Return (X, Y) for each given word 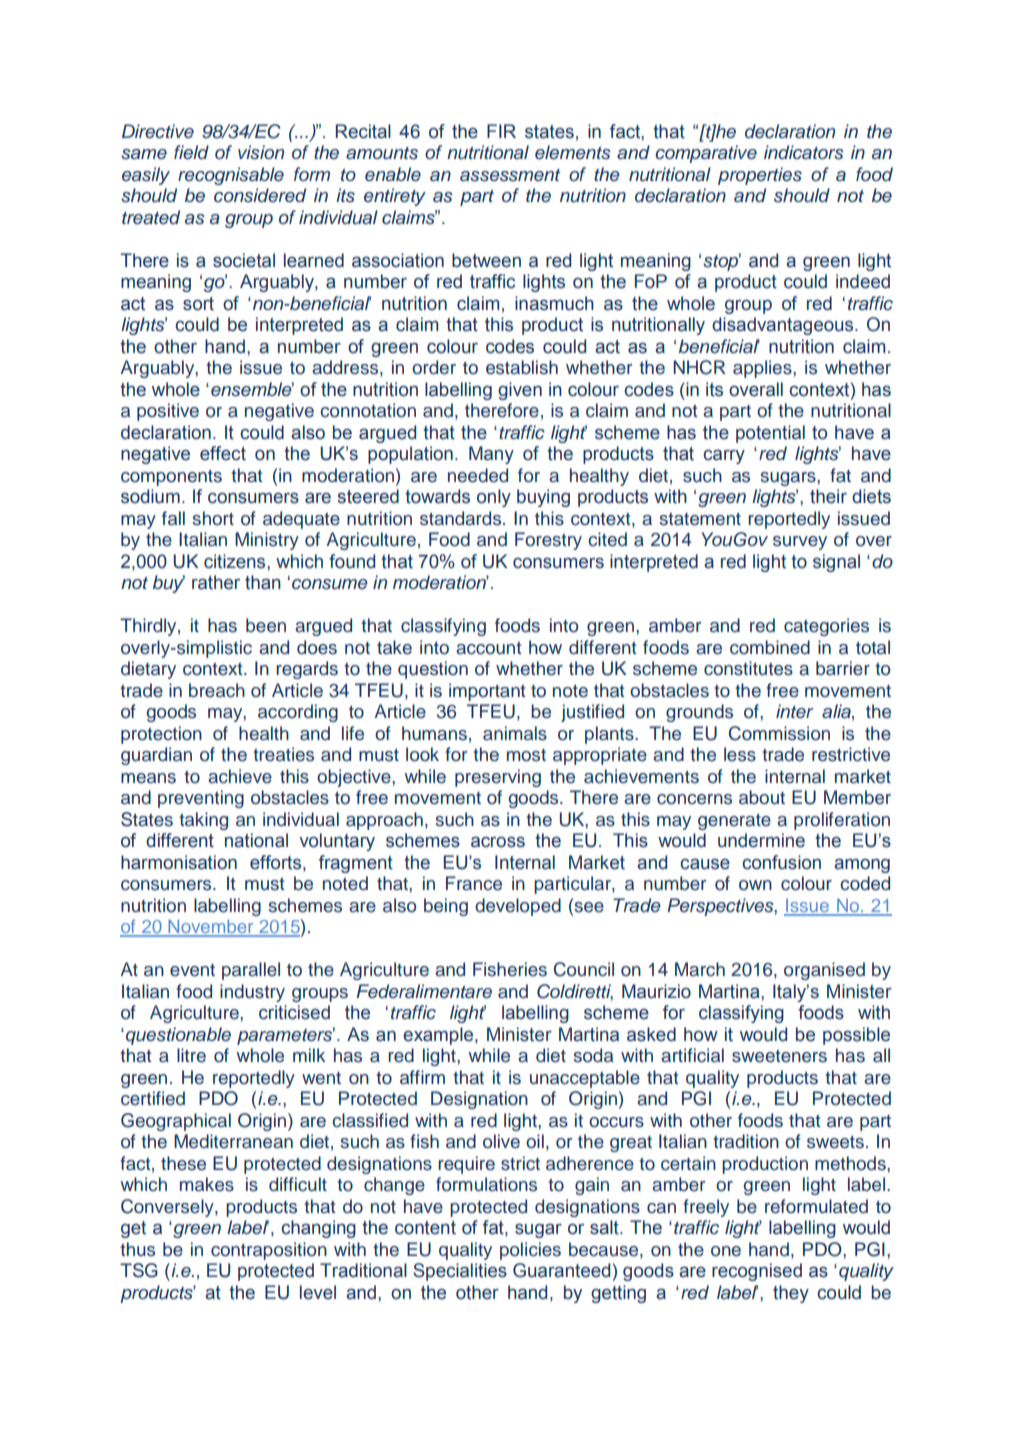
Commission (779, 733)
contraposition (269, 1251)
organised (824, 971)
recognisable (231, 176)
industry (252, 993)
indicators (804, 152)
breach (217, 690)
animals (515, 733)
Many (491, 455)
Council (584, 969)
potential (770, 434)
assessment (510, 175)
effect (223, 453)
